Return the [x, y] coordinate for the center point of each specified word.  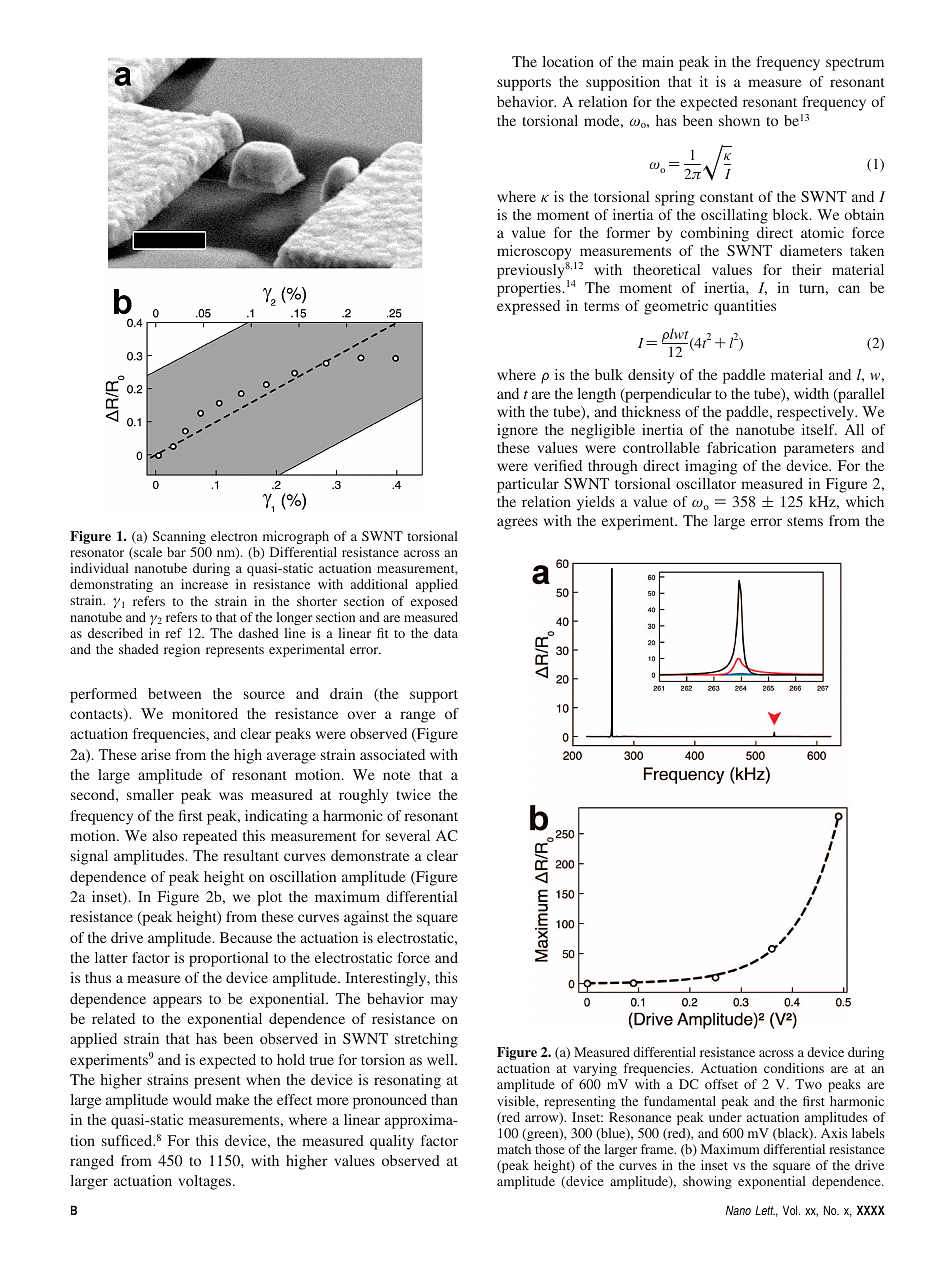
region [182, 650]
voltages [206, 1182]
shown [739, 120]
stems [805, 521]
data [446, 633]
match [514, 1149]
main [658, 61]
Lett [765, 1210]
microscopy [534, 254]
